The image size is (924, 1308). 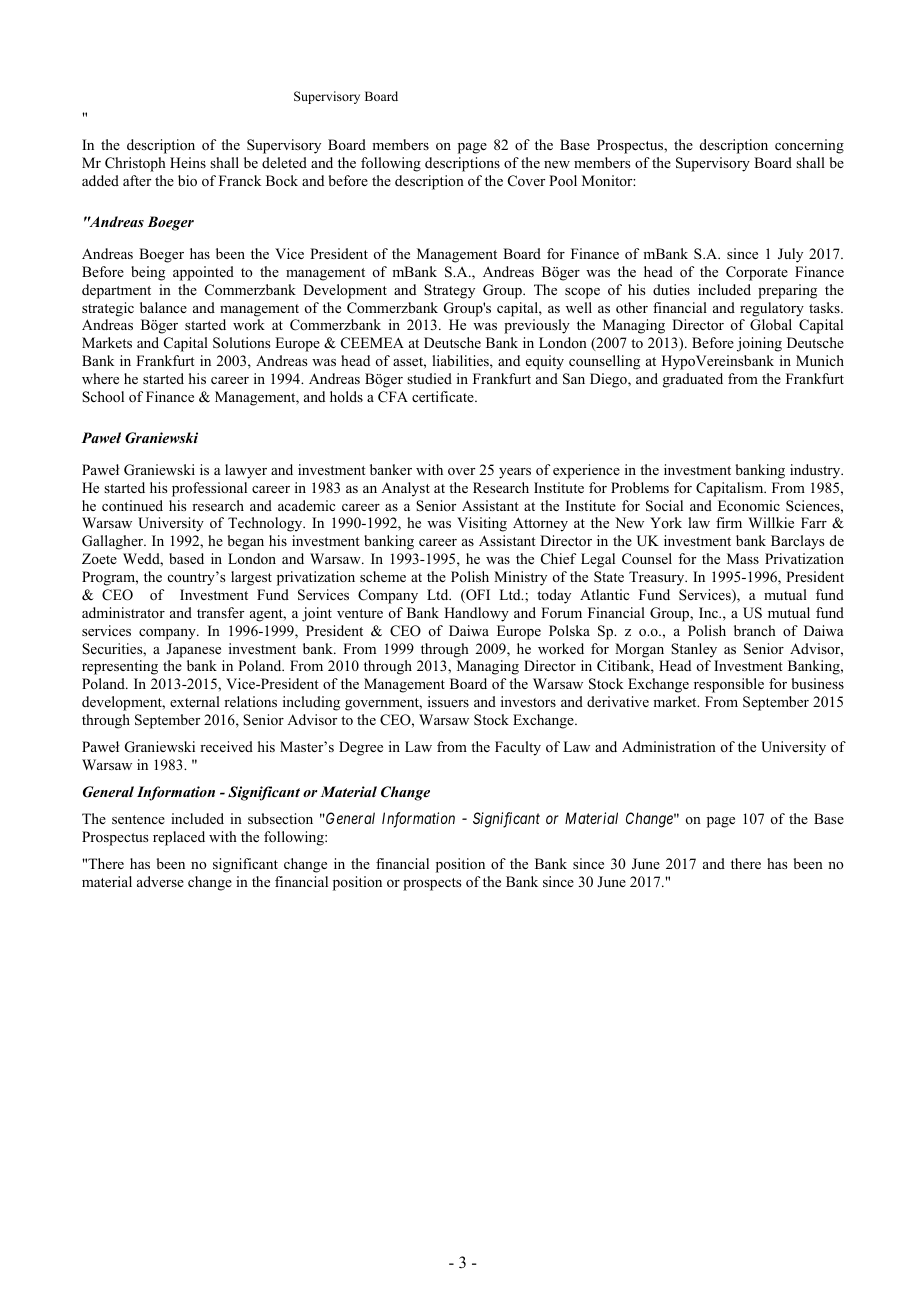 What do you see at coordinates (160, 881) in the page?
I see `adverse` at bounding box center [160, 881].
